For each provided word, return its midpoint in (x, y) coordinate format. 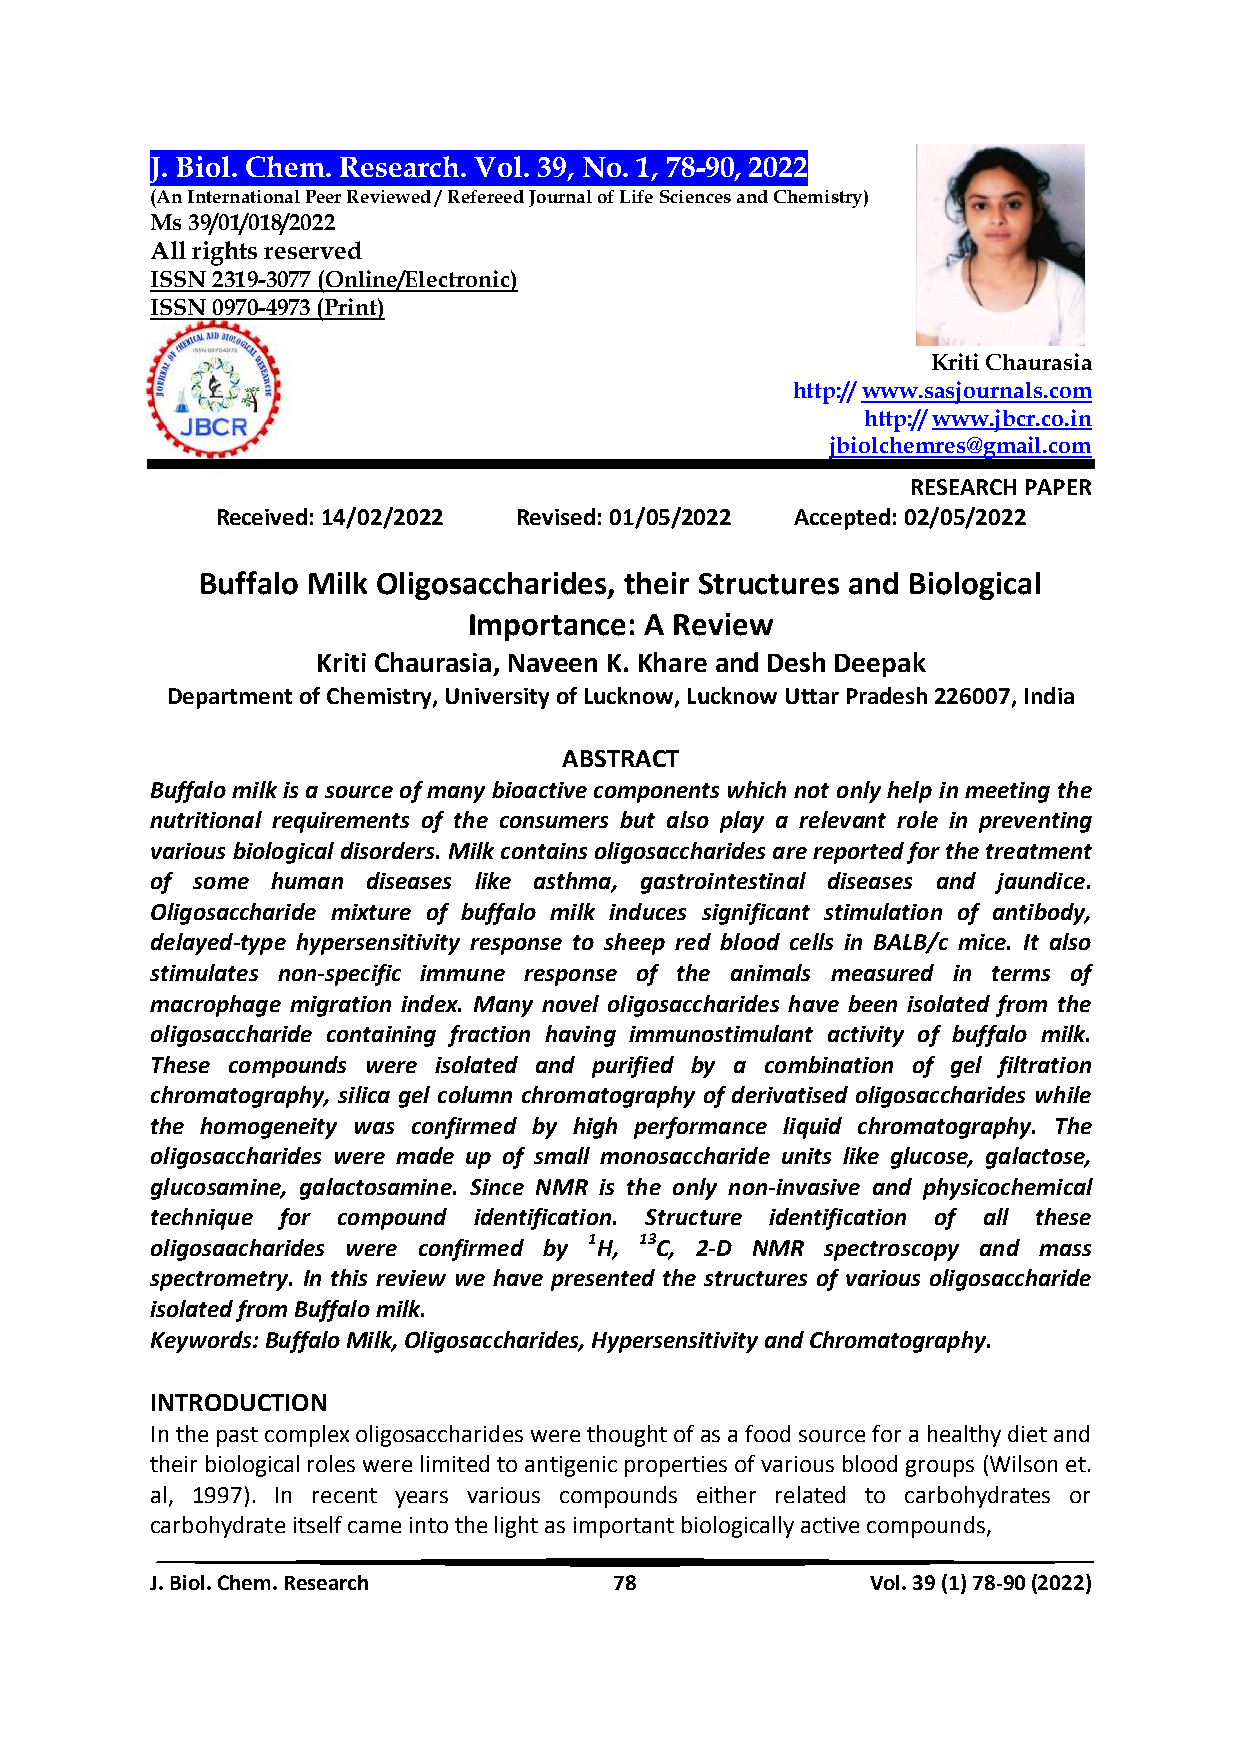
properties (676, 1466)
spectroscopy (891, 1251)
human (307, 880)
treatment (1039, 851)
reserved (313, 250)
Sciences (695, 196)
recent (345, 1495)
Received (262, 516)
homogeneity (268, 1128)
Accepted (842, 519)
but (637, 819)
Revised (556, 516)
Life (636, 196)
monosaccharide (685, 1155)
